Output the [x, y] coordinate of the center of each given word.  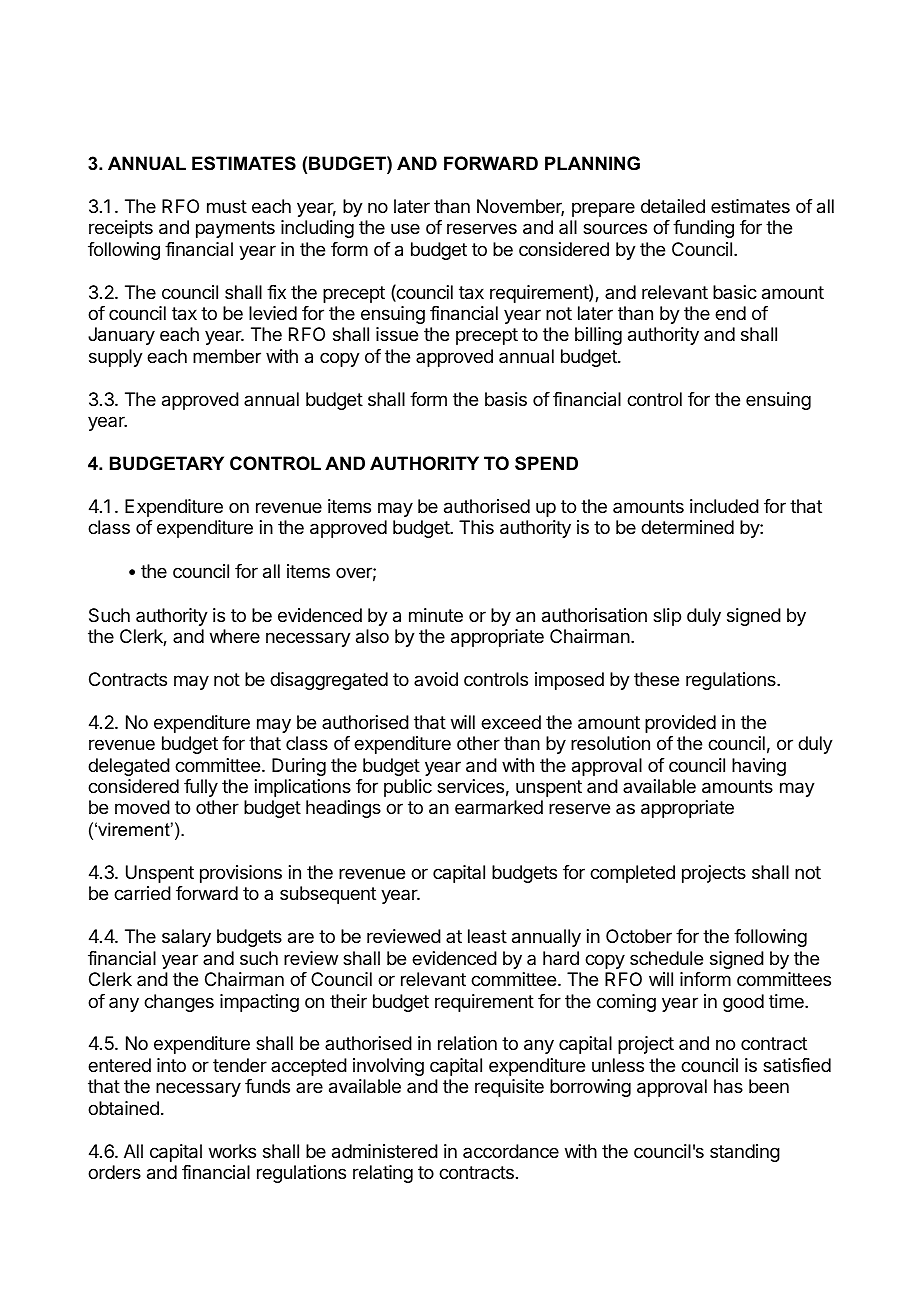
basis [506, 399]
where [235, 636]
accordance [511, 1151]
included [724, 506]
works [232, 1151]
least [487, 936]
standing [745, 1153]
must [227, 206]
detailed [673, 206]
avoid [436, 679]
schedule [666, 958]
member [227, 356]
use [405, 228]
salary [186, 938]
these [656, 679]
